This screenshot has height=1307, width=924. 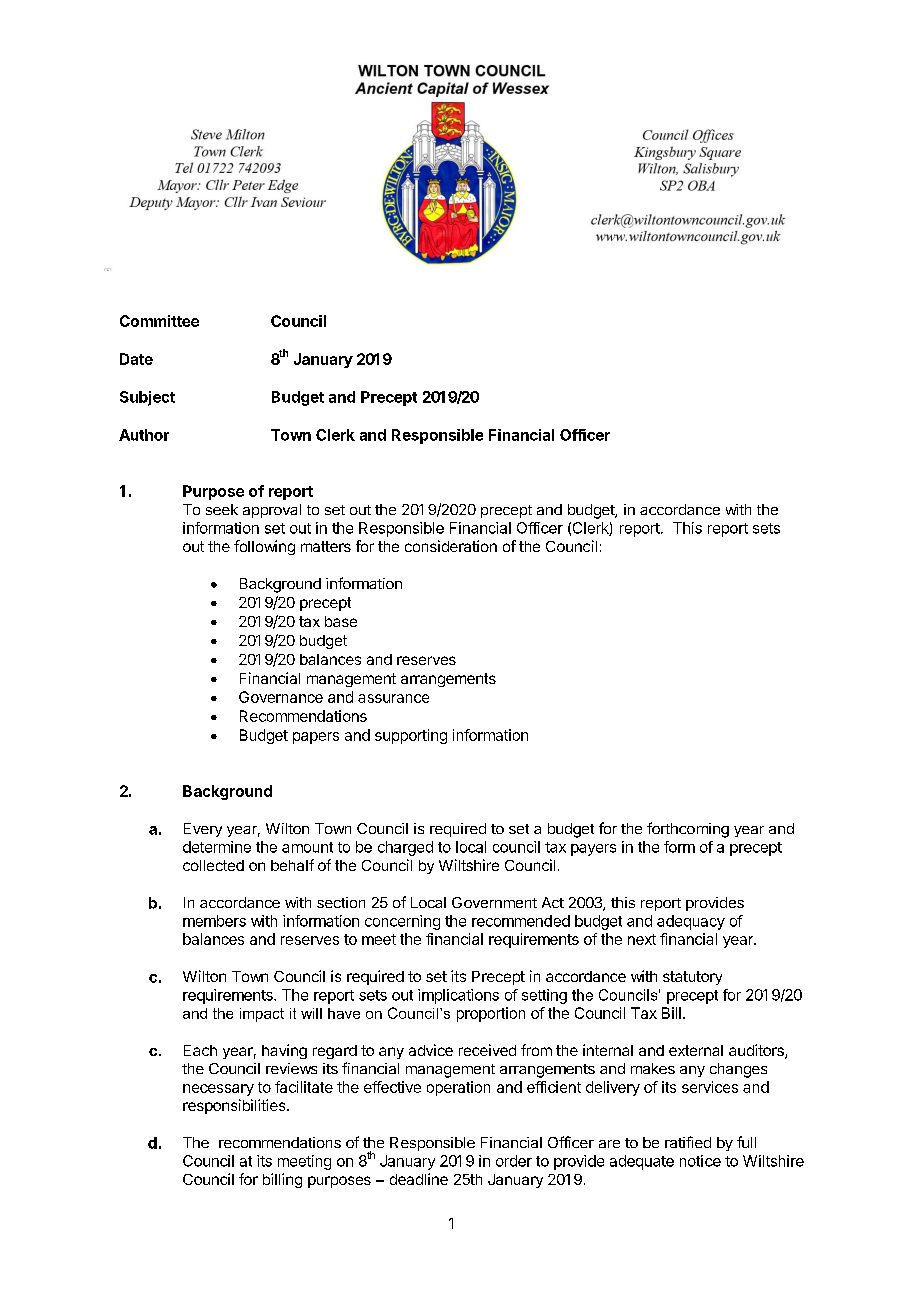 What do you see at coordinates (159, 321) in the screenshot?
I see `Committee` at bounding box center [159, 321].
